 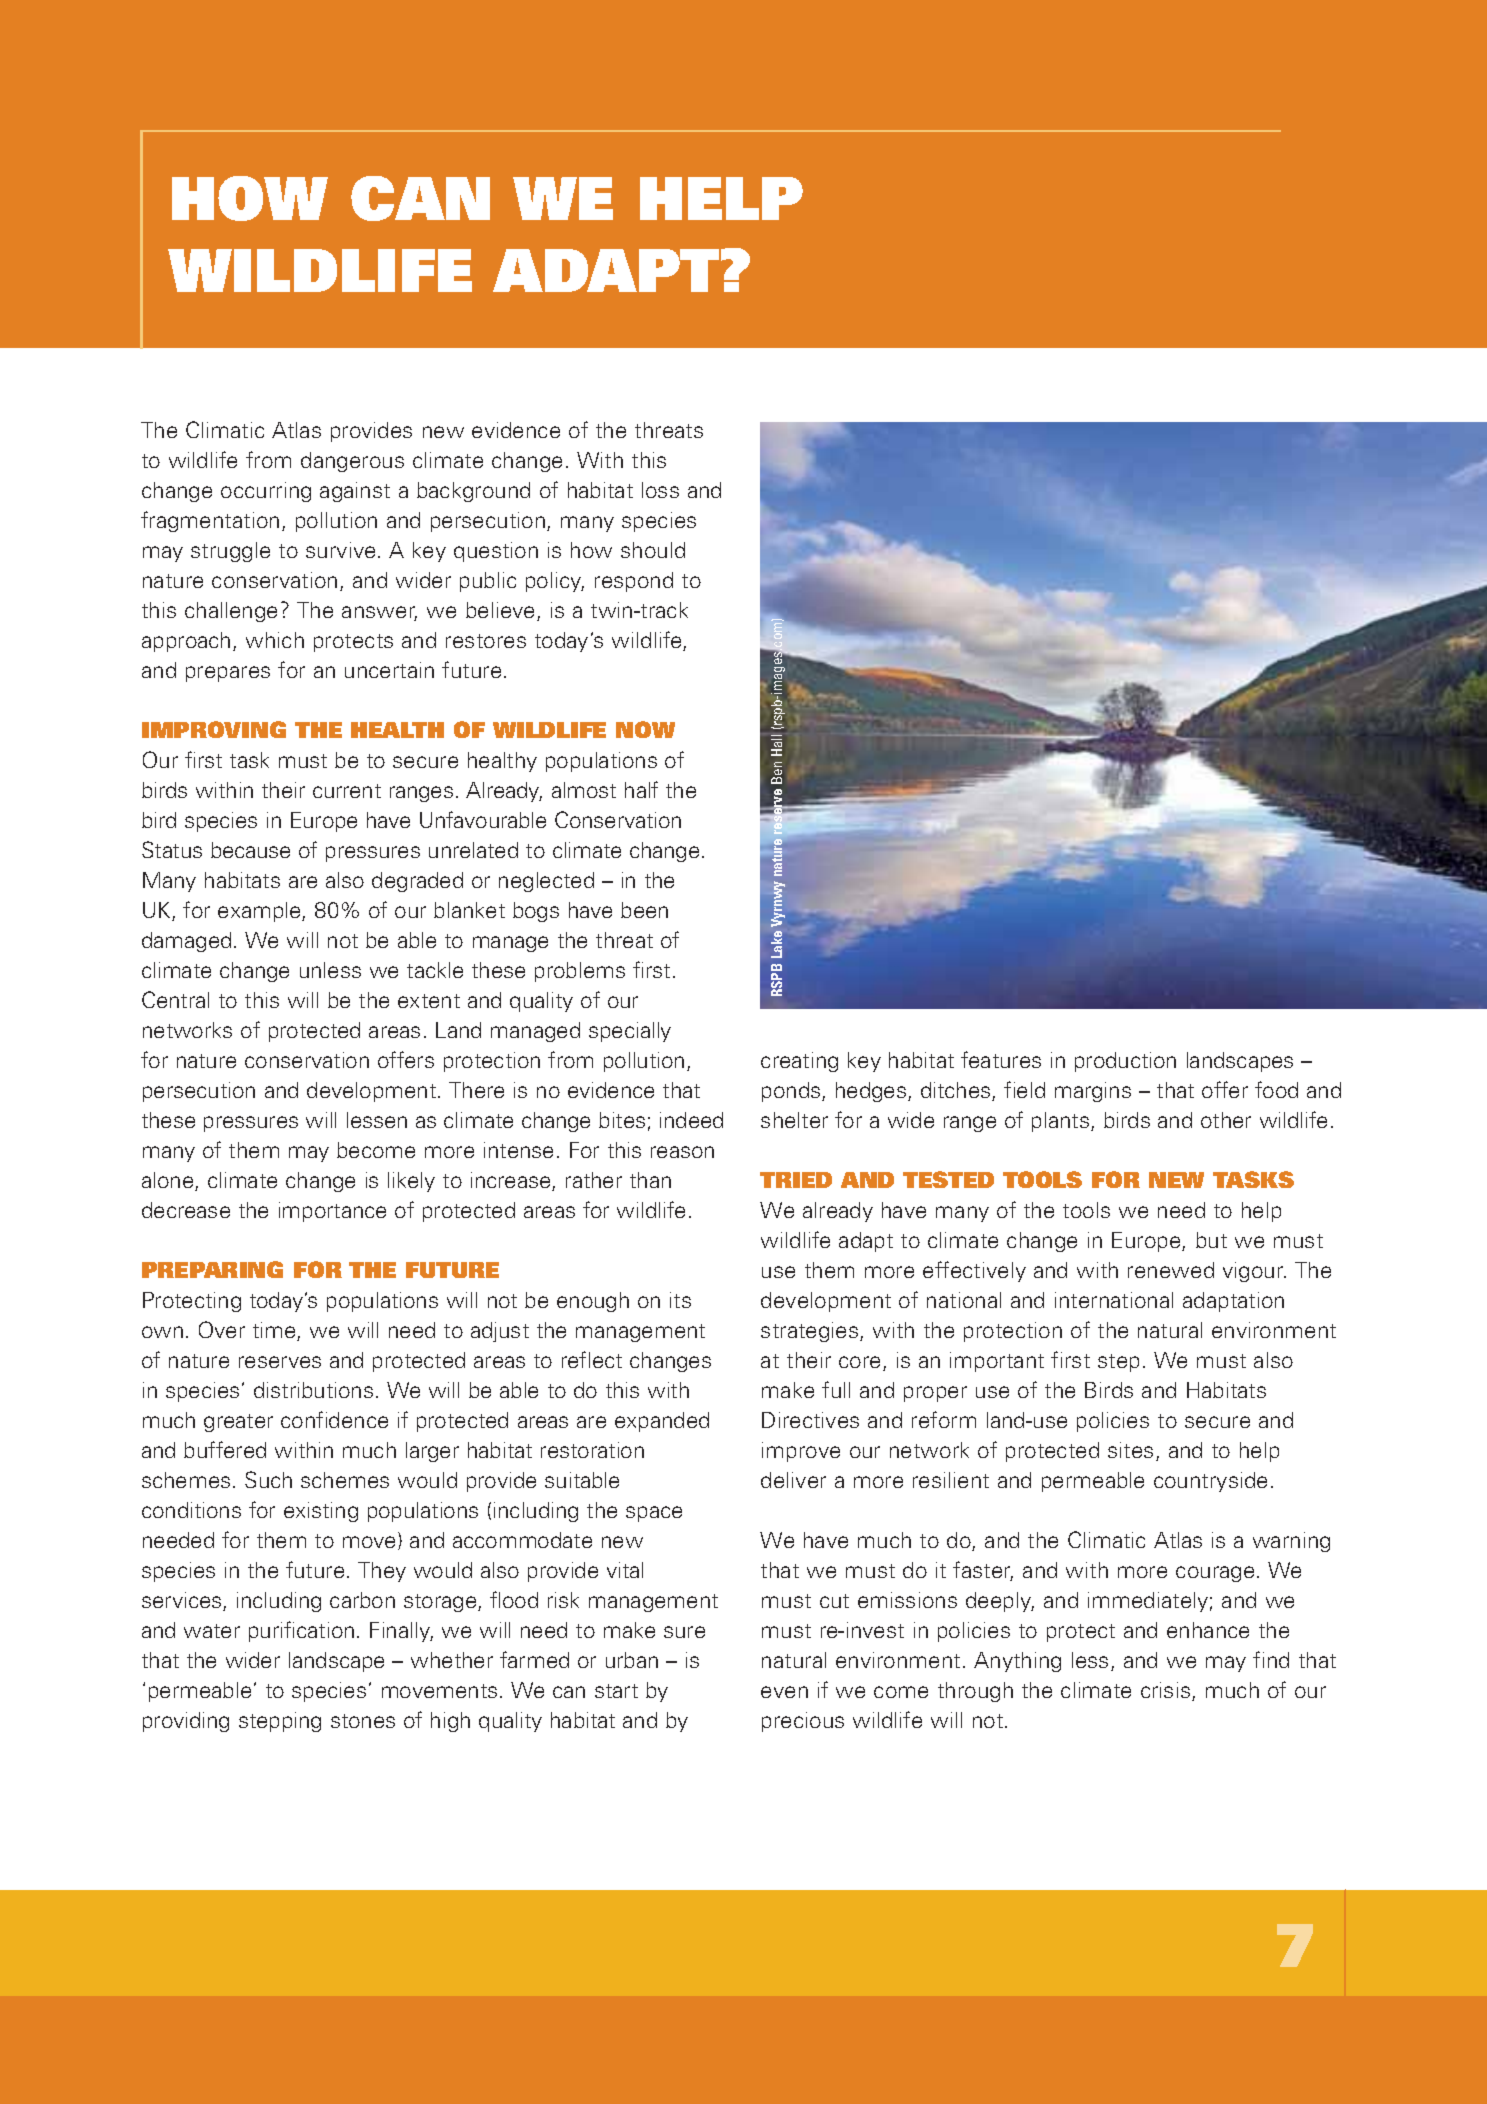 What do you see at coordinates (476, 1090) in the document?
I see `There` at bounding box center [476, 1090].
